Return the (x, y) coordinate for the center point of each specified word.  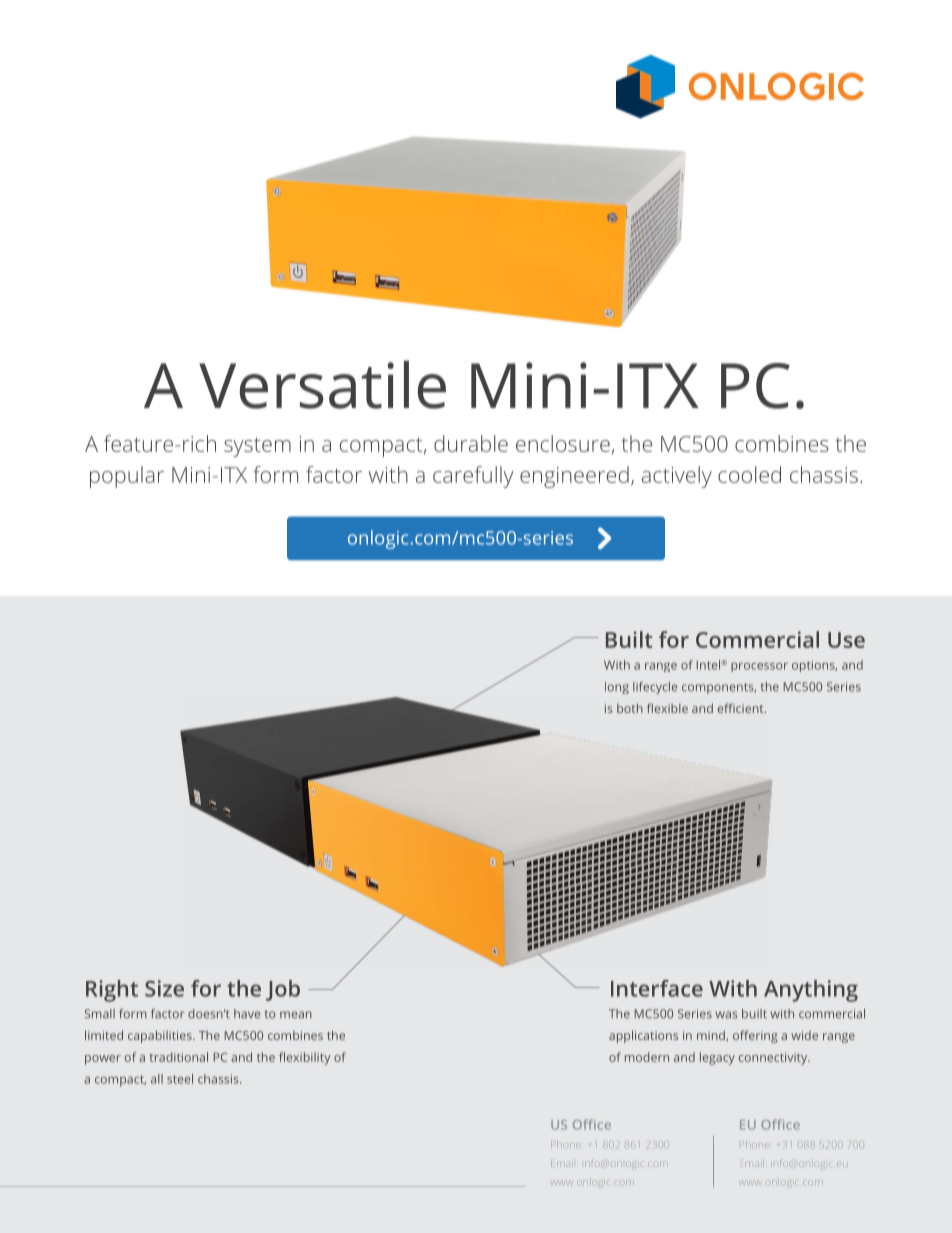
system (257, 447)
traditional (178, 1057)
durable (471, 443)
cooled (749, 474)
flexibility (305, 1058)
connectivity (774, 1059)
